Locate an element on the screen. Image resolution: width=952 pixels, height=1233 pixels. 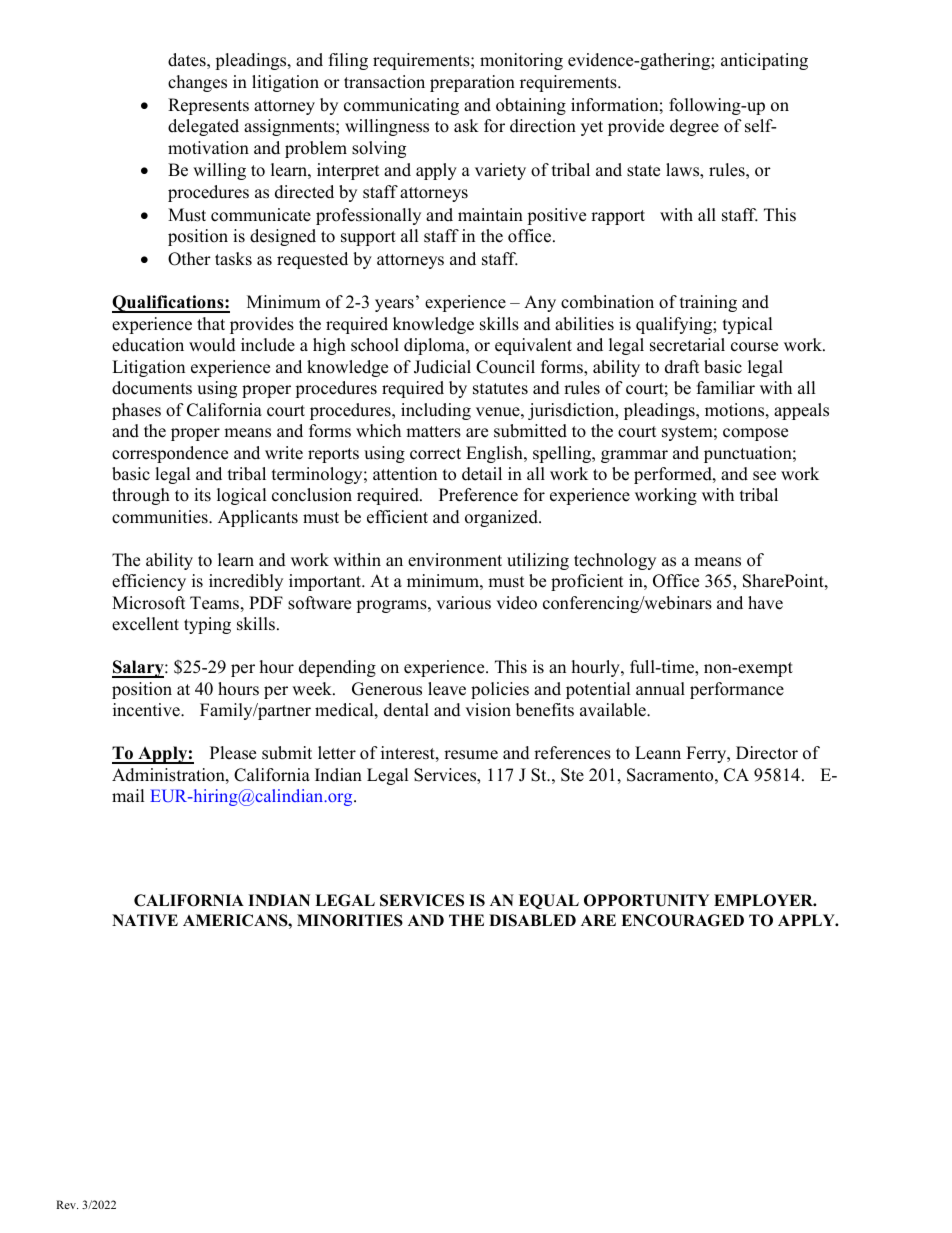
Rev is located at coordinates (67, 1204).
